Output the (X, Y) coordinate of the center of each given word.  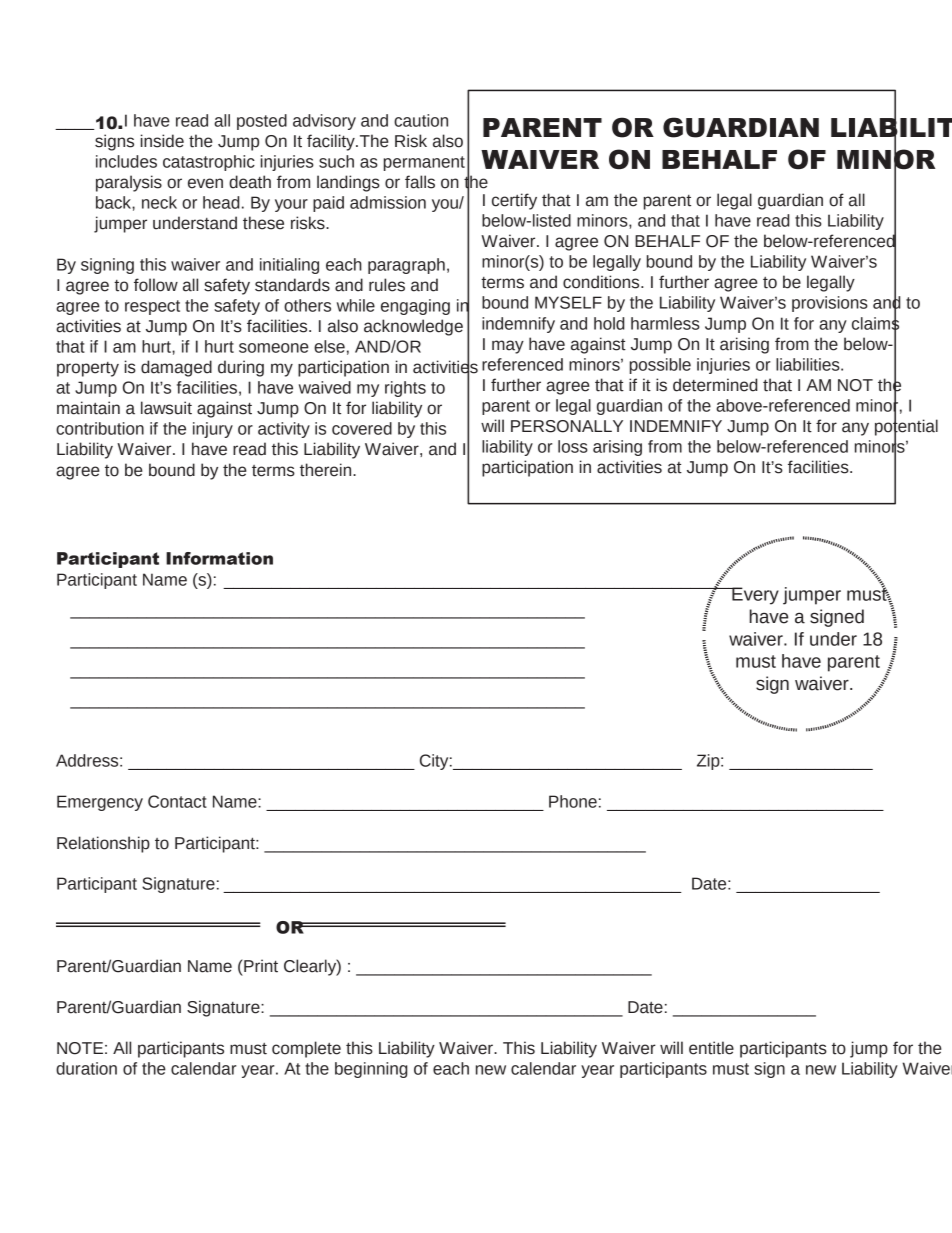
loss (573, 446)
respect (152, 307)
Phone (573, 801)
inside (162, 141)
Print (261, 966)
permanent (424, 163)
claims (875, 323)
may (508, 347)
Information (219, 558)
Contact (177, 801)
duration (86, 1068)
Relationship (103, 844)
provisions (830, 304)
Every (754, 596)
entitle (711, 1048)
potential (906, 427)
